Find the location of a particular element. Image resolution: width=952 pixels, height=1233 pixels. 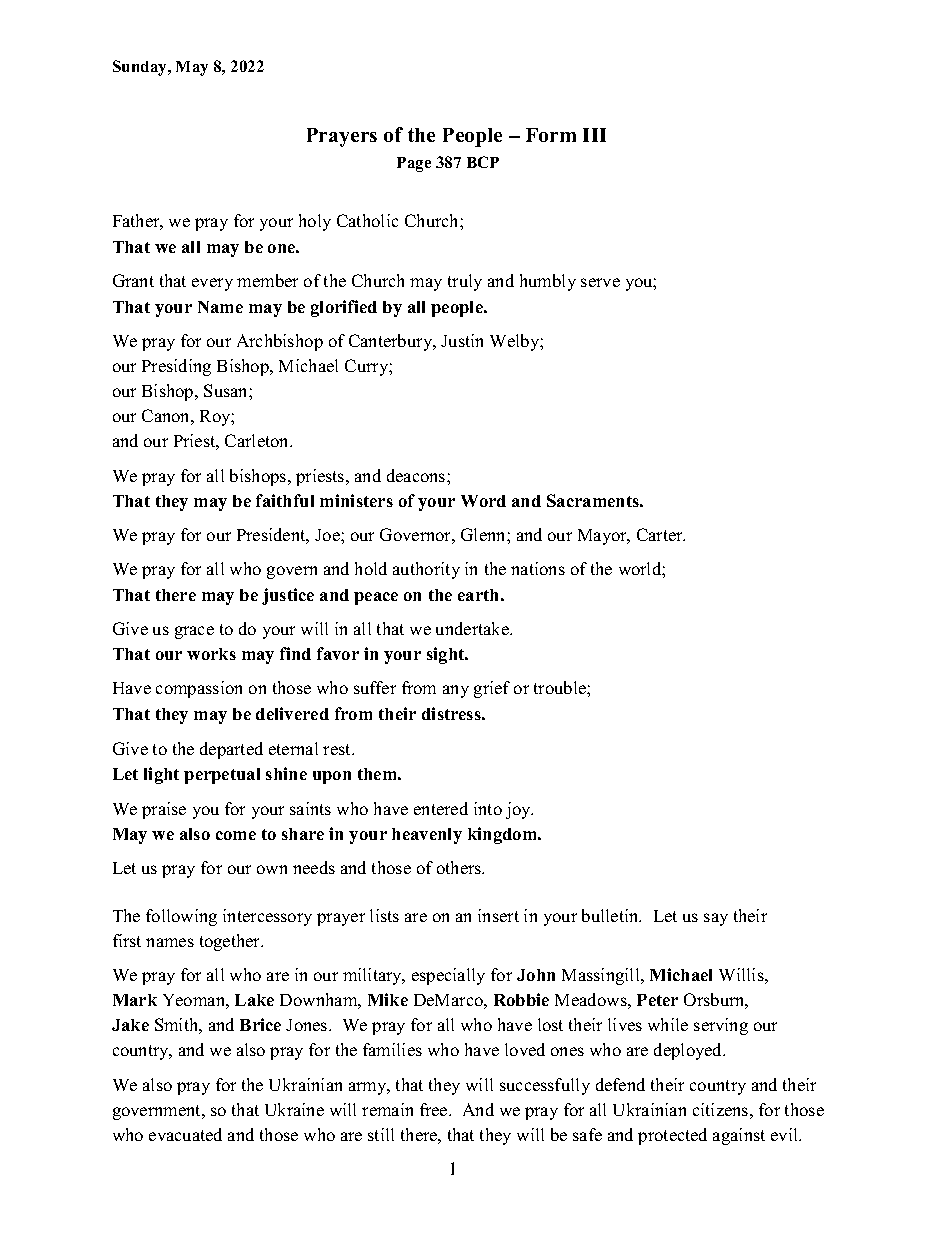

Carleton is located at coordinates (258, 440).
